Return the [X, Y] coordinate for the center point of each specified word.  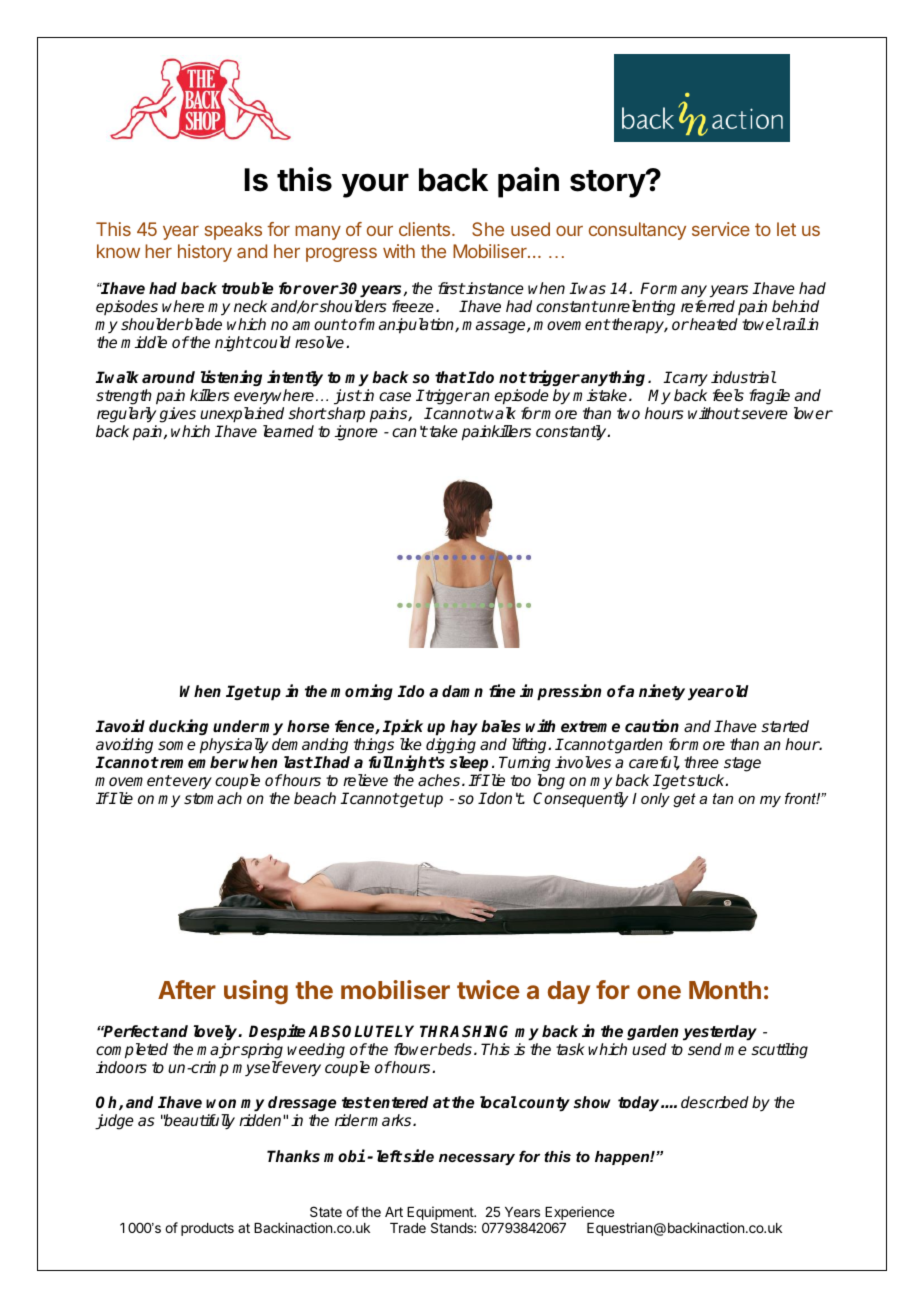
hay [464, 729]
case [395, 396]
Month [725, 990]
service [721, 229]
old [737, 691]
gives [177, 415]
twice [488, 989]
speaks [233, 231]
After [187, 989]
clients [426, 229]
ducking [180, 729]
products [207, 1229]
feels [728, 395]
